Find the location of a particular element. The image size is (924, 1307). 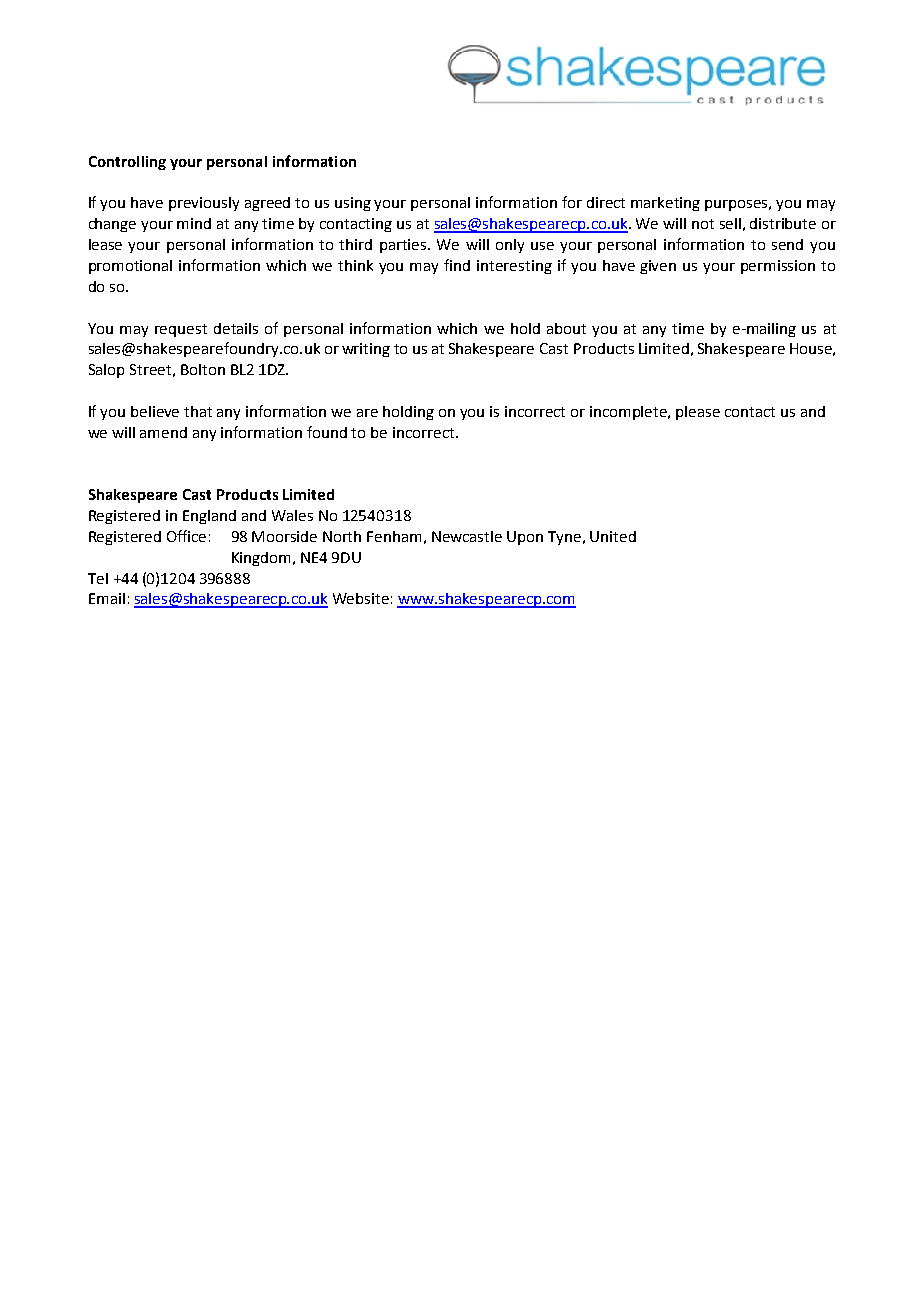

about is located at coordinates (566, 328).
